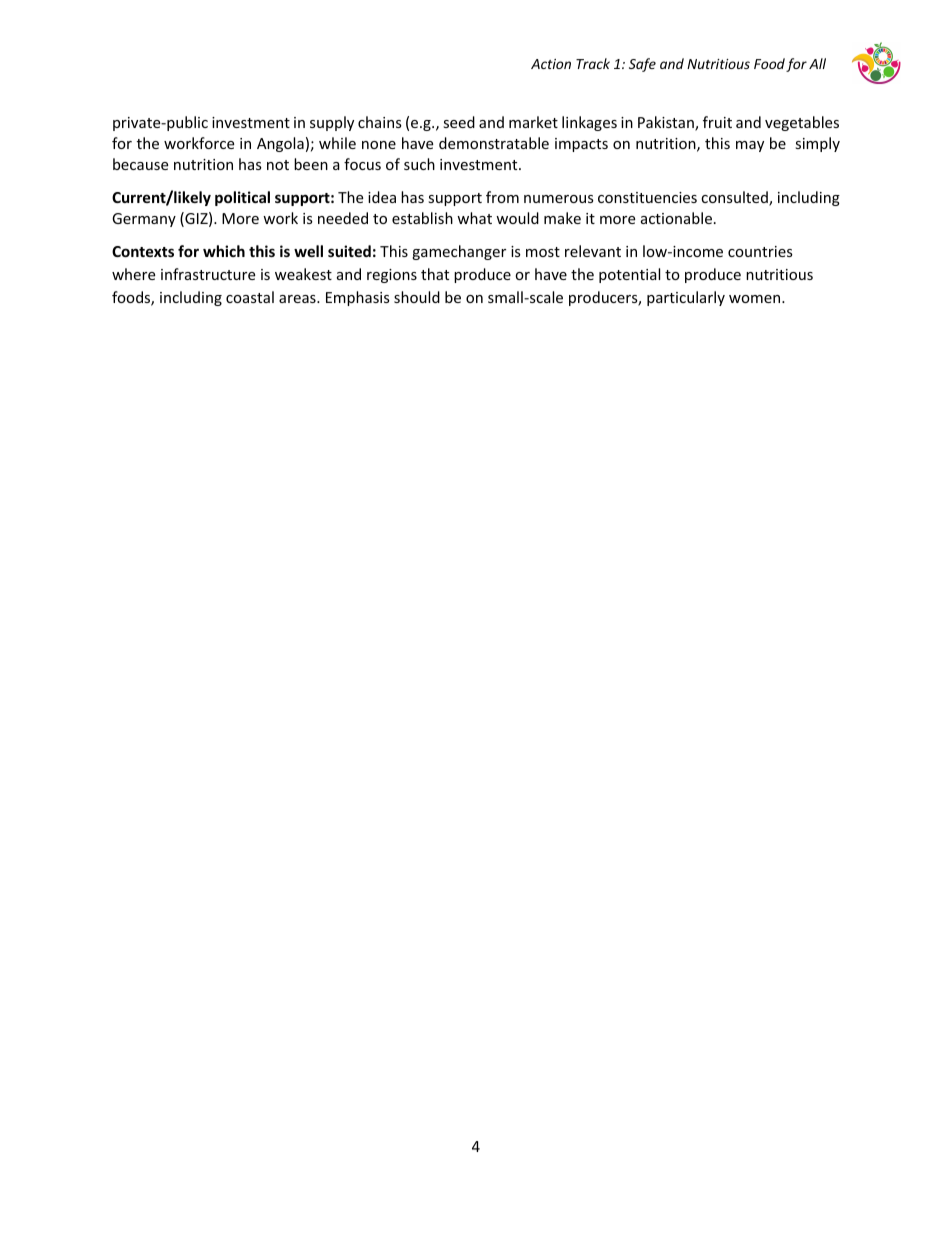 Image resolution: width=952 pixels, height=1233 pixels. I want to click on political, so click(242, 198).
